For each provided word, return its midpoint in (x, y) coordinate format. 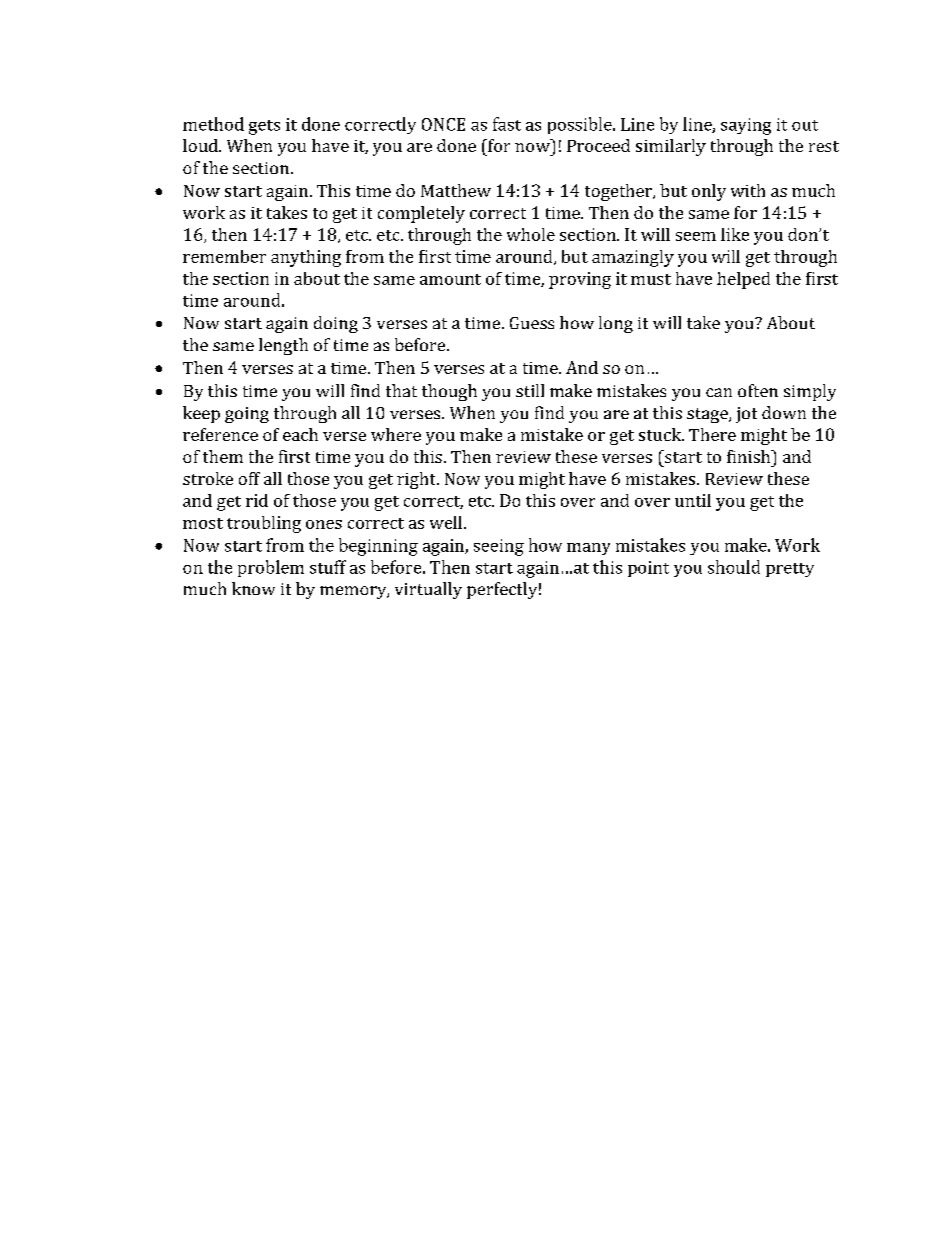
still (530, 390)
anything (306, 258)
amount (450, 279)
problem (271, 568)
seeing (499, 547)
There (712, 434)
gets (264, 127)
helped (743, 280)
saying (746, 126)
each (300, 434)
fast (507, 124)
